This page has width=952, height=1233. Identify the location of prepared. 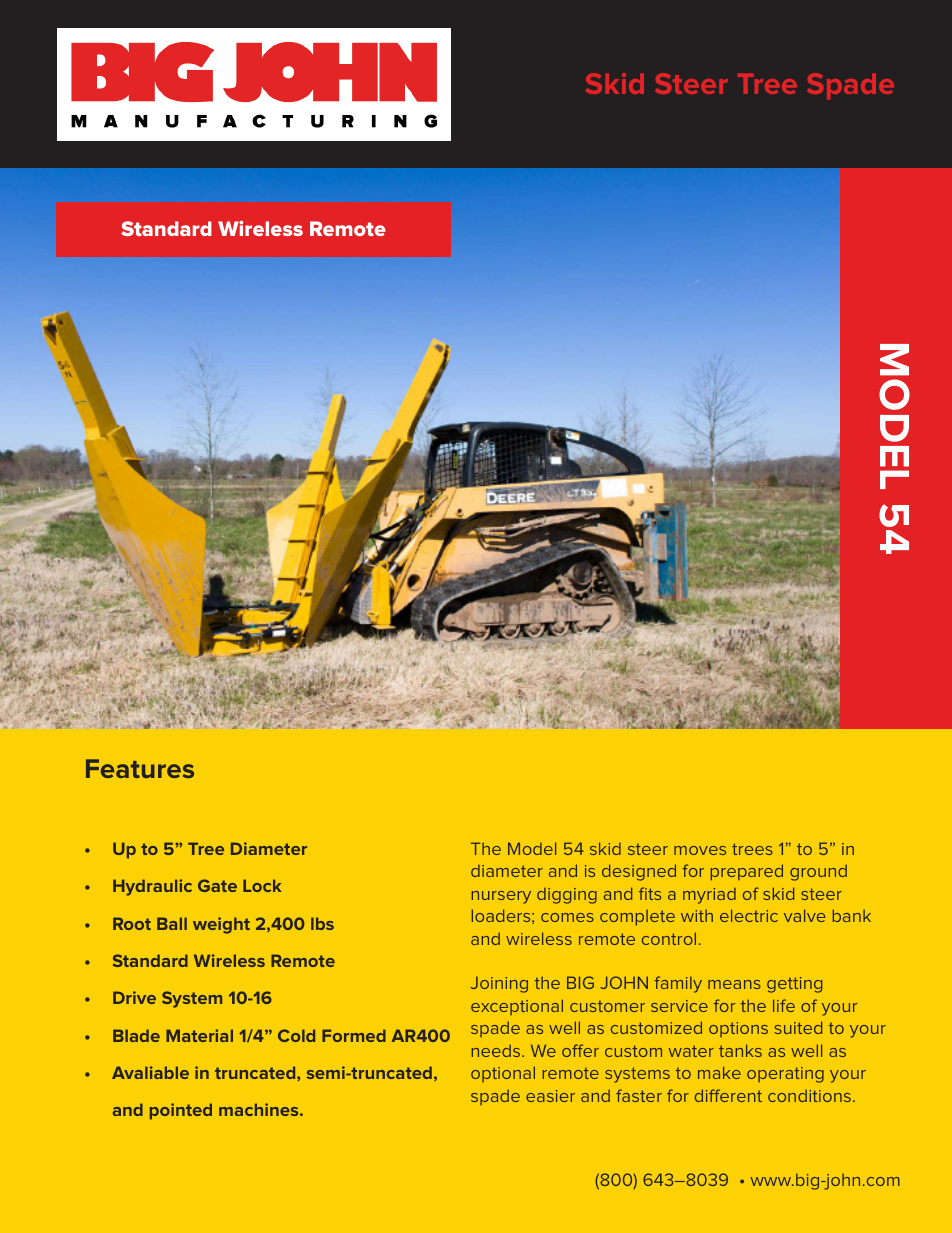
(747, 872).
